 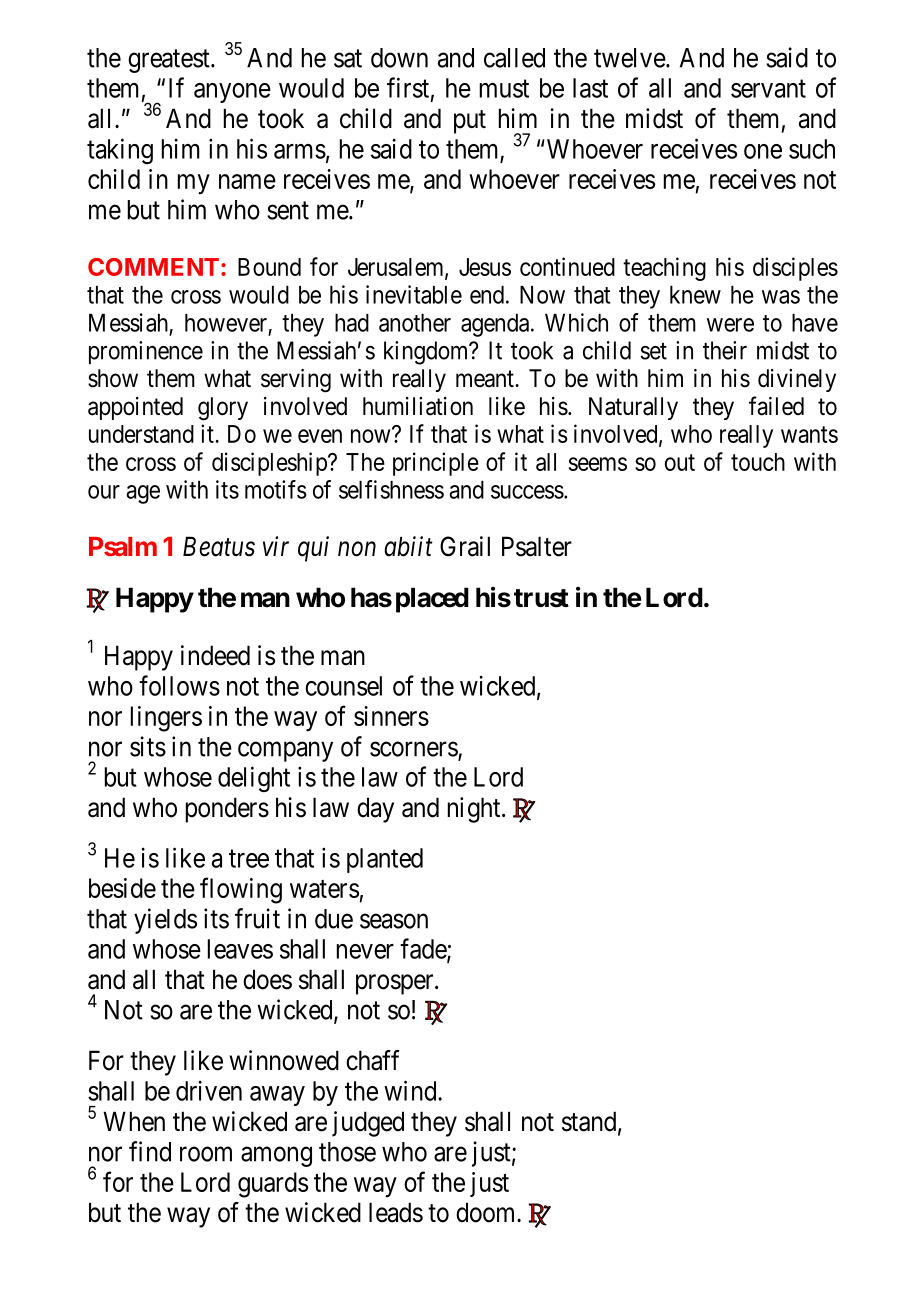 I want to click on trust, so click(x=541, y=598).
